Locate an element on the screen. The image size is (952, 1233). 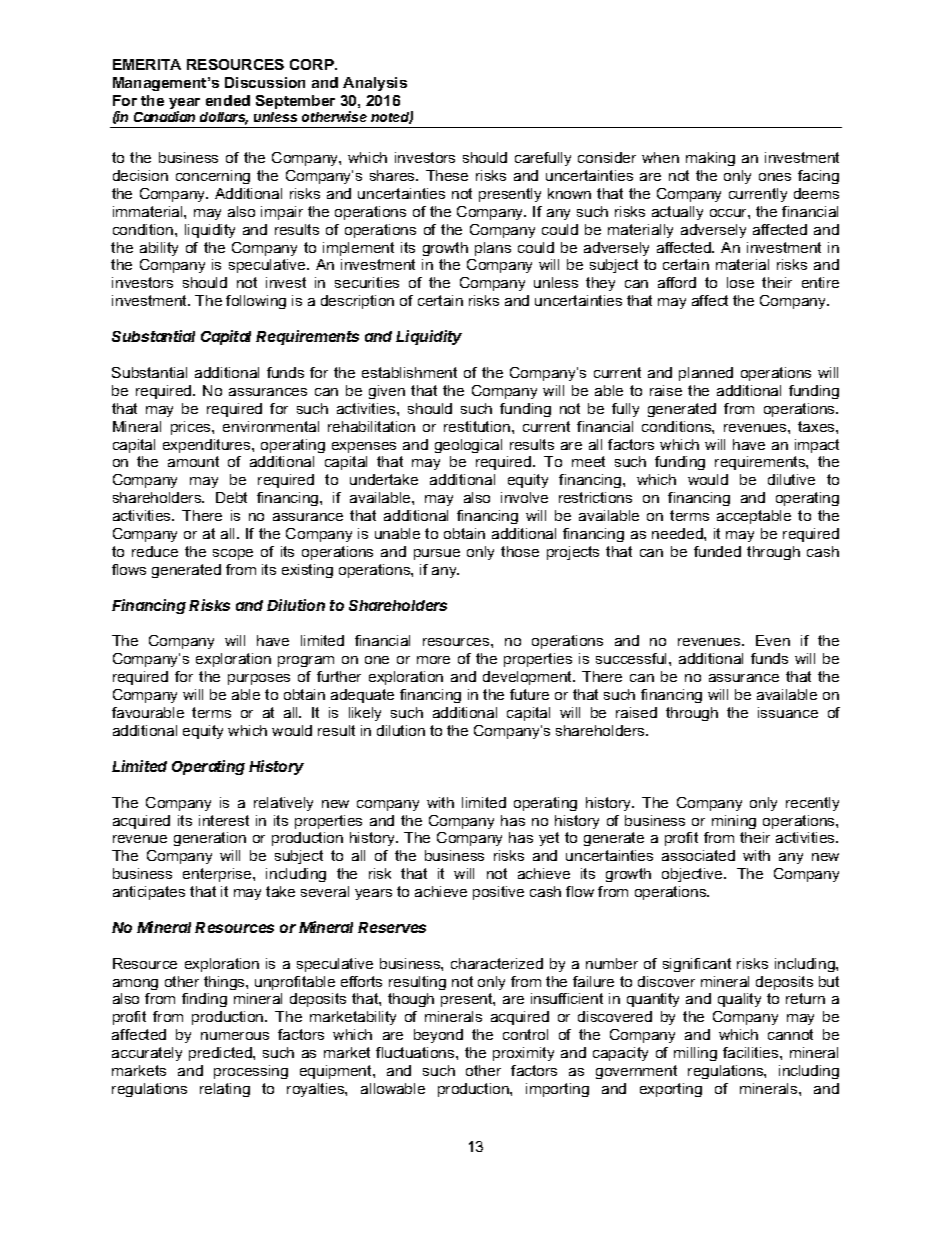
following is located at coordinates (256, 302).
